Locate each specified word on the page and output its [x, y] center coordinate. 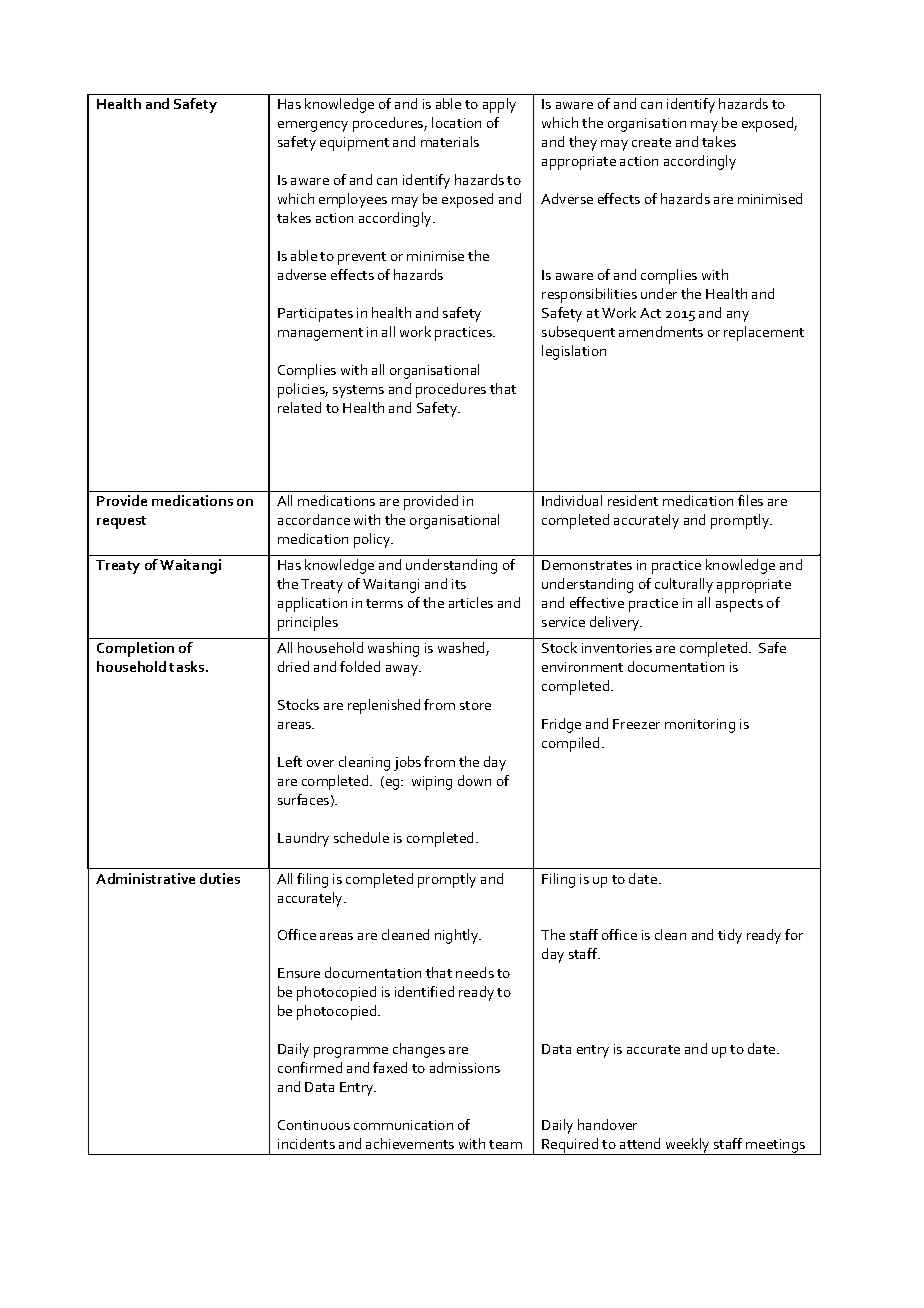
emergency [313, 126]
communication [403, 1125]
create [651, 142]
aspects [739, 605]
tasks [188, 666]
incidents [306, 1143]
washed [462, 649]
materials [450, 141]
